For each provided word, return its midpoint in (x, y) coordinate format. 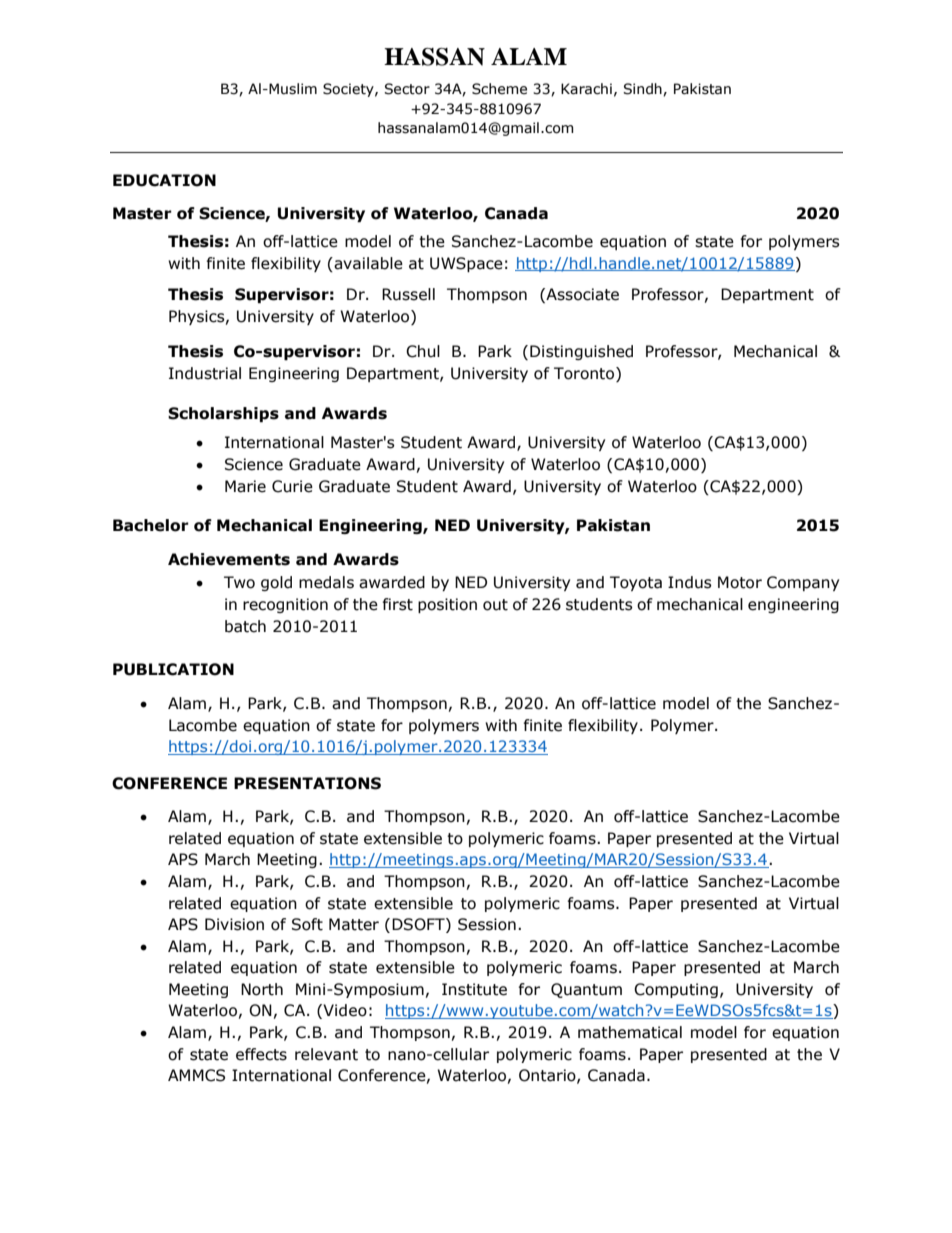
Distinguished (581, 352)
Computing (676, 990)
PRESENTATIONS (307, 783)
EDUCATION (164, 180)
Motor (740, 582)
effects (261, 1054)
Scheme (499, 89)
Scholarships (223, 414)
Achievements (229, 559)
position (447, 605)
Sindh (643, 89)
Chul (423, 351)
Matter (354, 924)
